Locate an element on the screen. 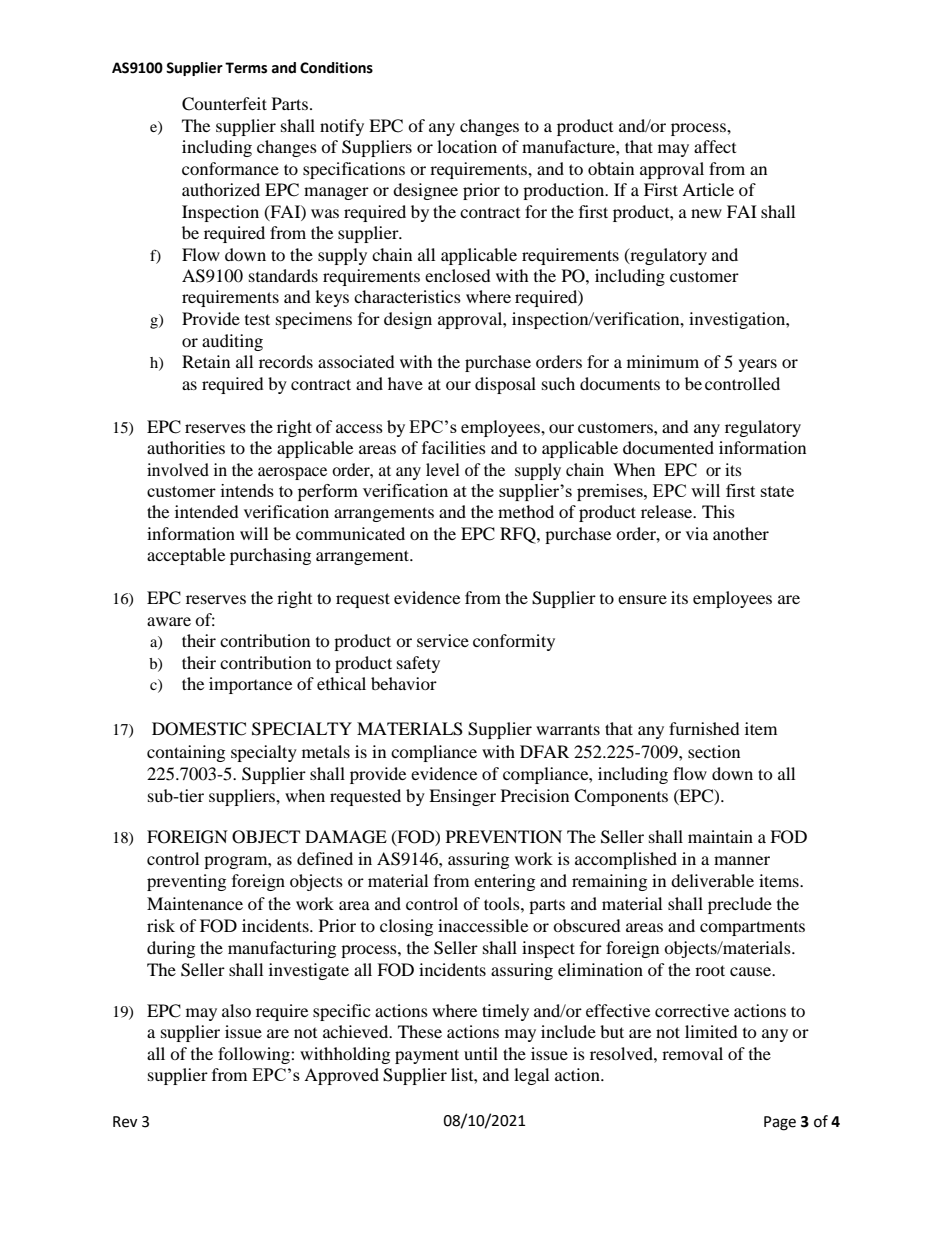 The height and width of the screenshot is (1233, 952). also is located at coordinates (236, 1010).
